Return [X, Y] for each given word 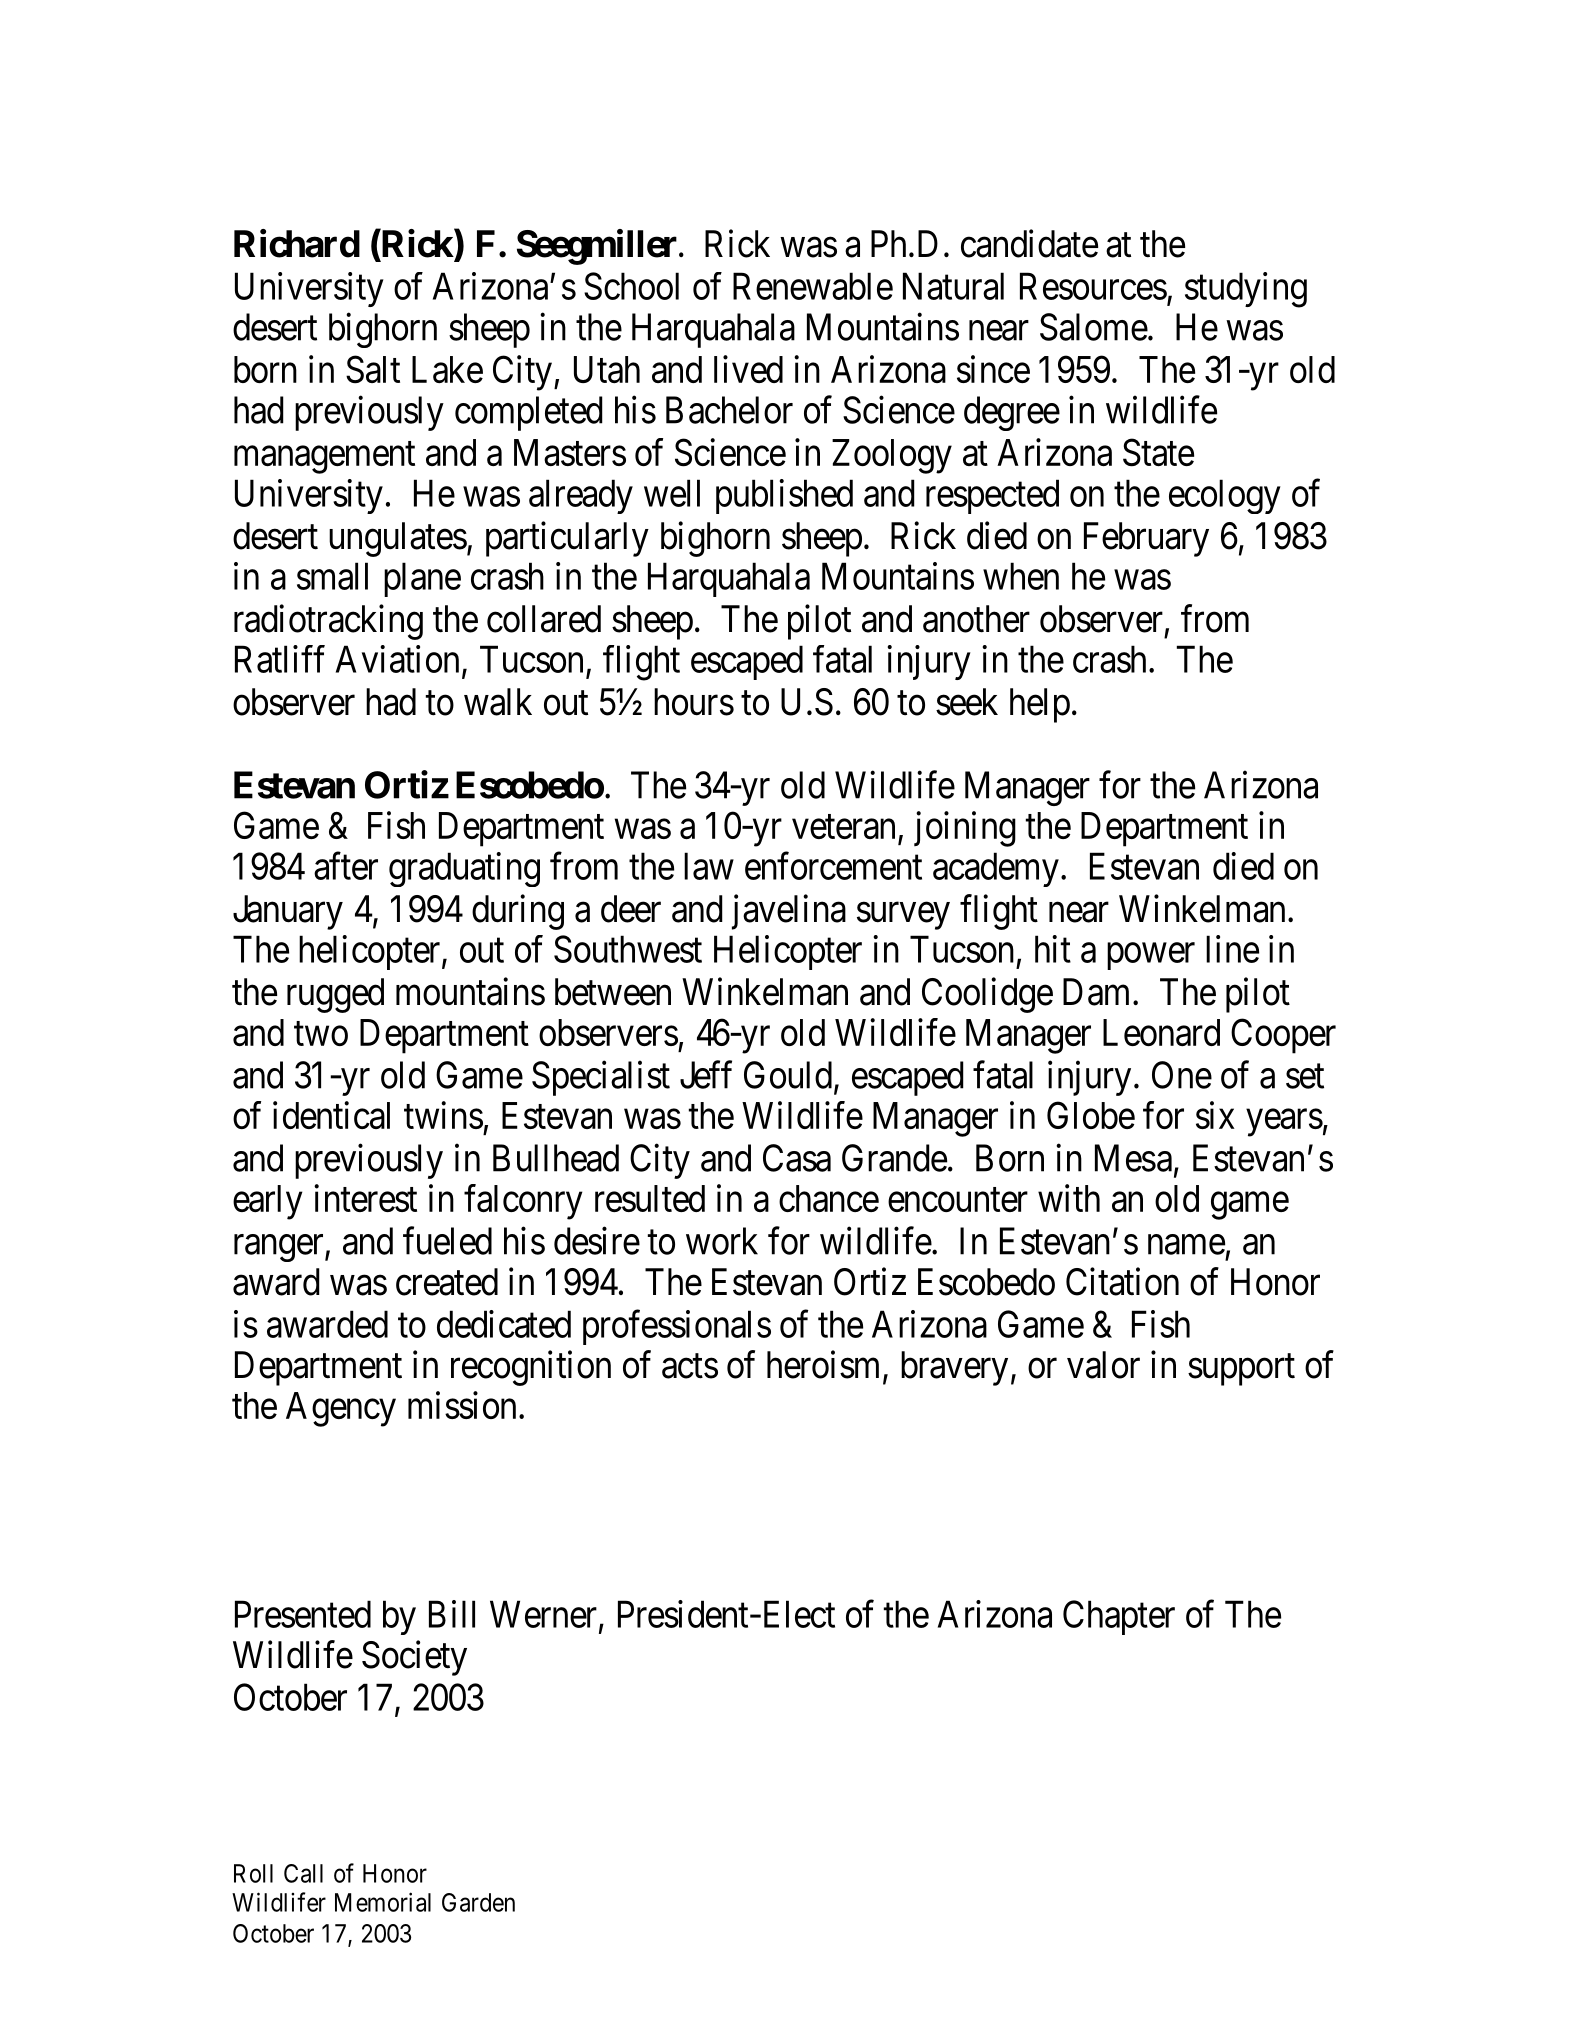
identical [331, 1115]
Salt [373, 369]
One [1182, 1075]
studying [1246, 290]
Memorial [383, 1902]
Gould [788, 1075]
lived [748, 369]
